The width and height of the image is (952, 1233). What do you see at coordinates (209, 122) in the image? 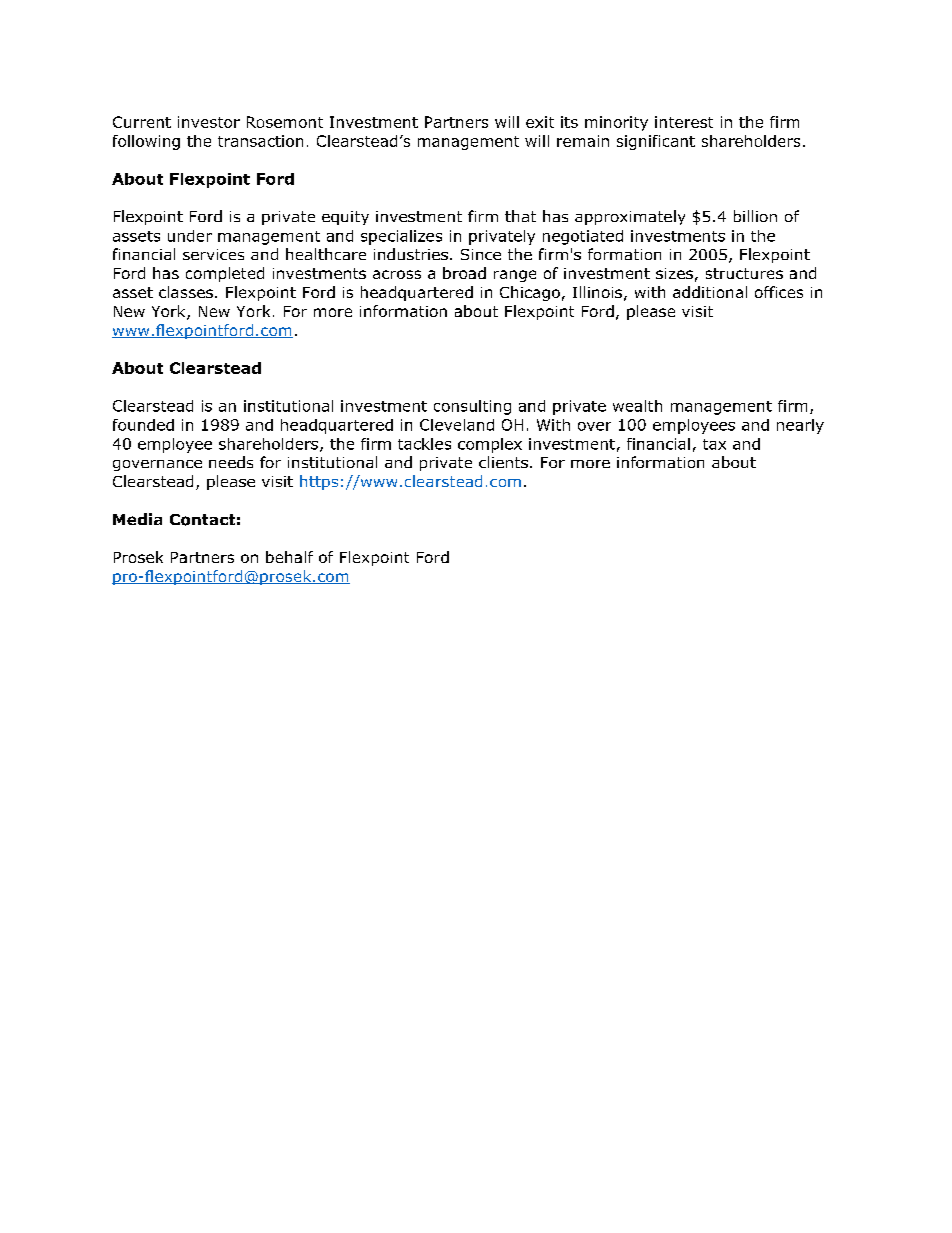
I see `investor` at bounding box center [209, 122].
